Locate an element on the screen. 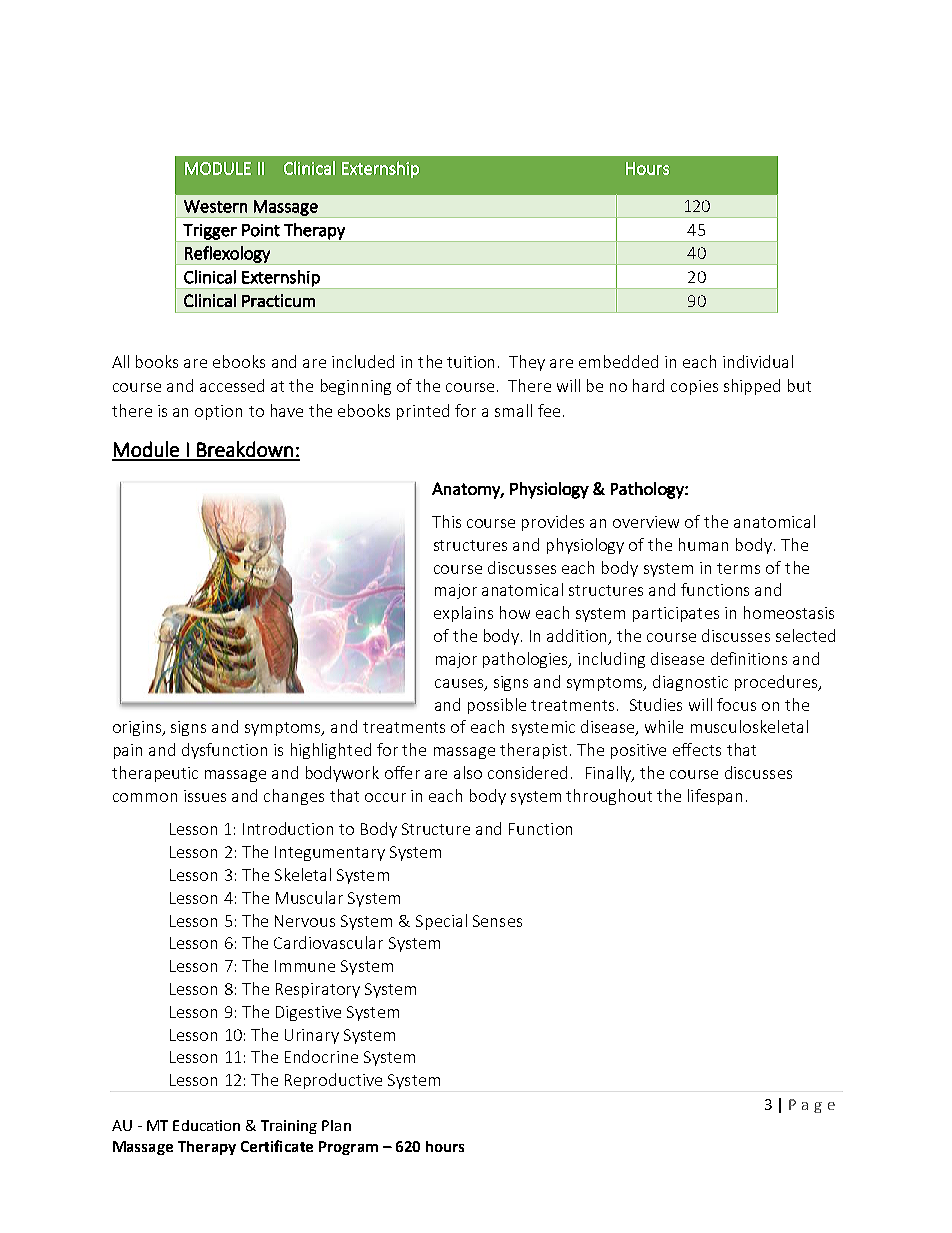 This screenshot has width=952, height=1233. Education is located at coordinates (206, 1125).
